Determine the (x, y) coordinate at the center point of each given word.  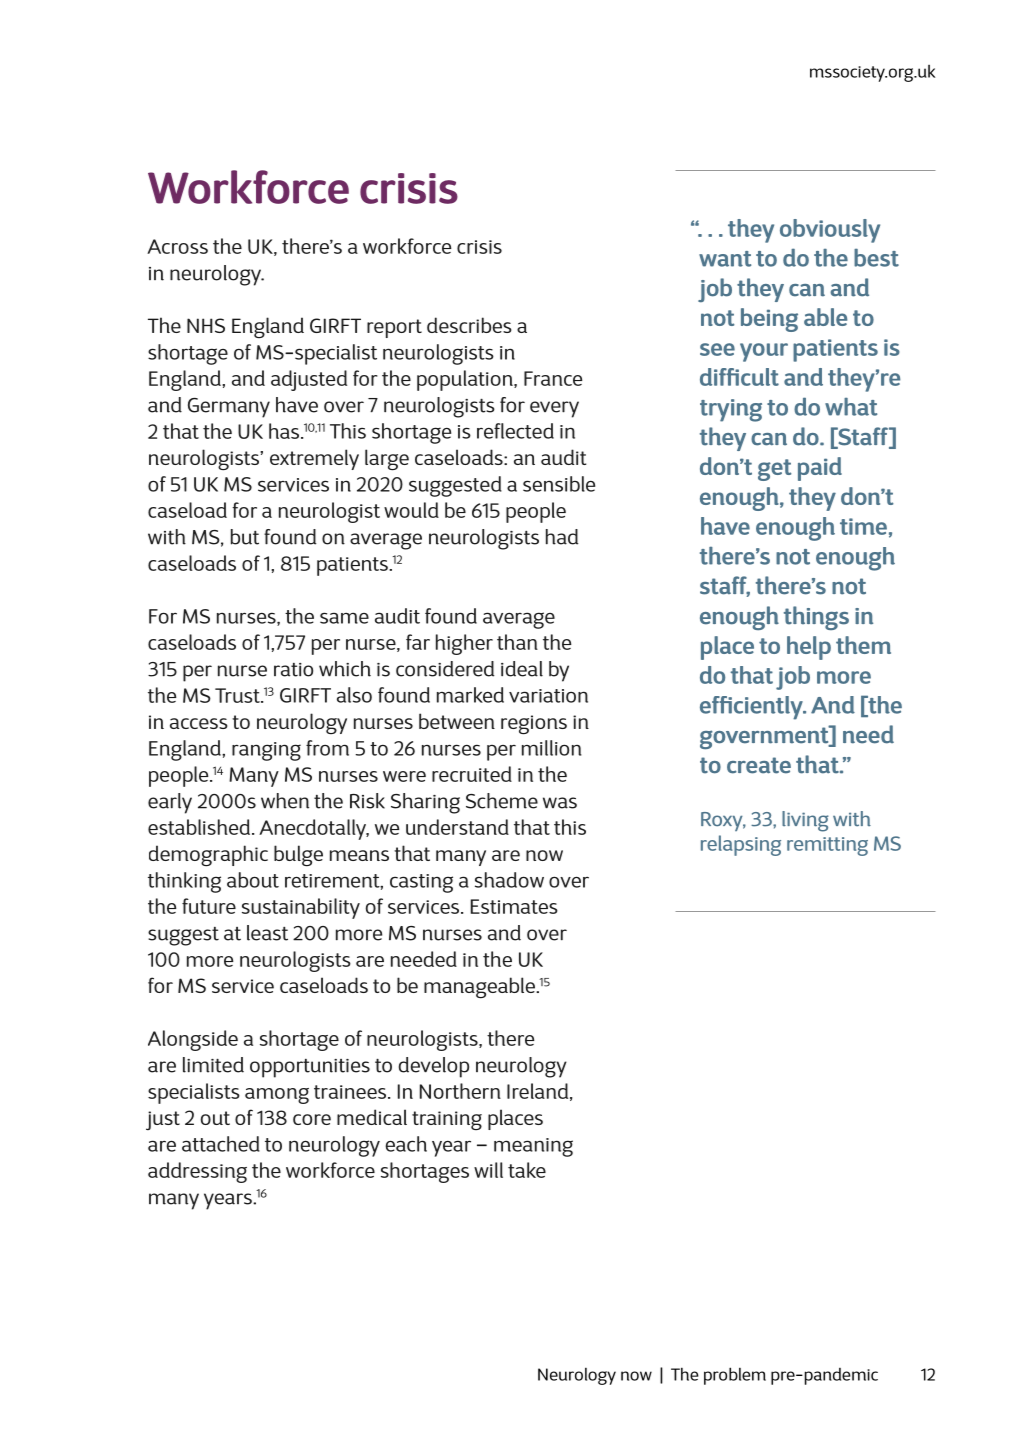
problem (735, 1376)
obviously (830, 231)
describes (469, 325)
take (527, 1170)
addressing (197, 1172)
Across (177, 246)
